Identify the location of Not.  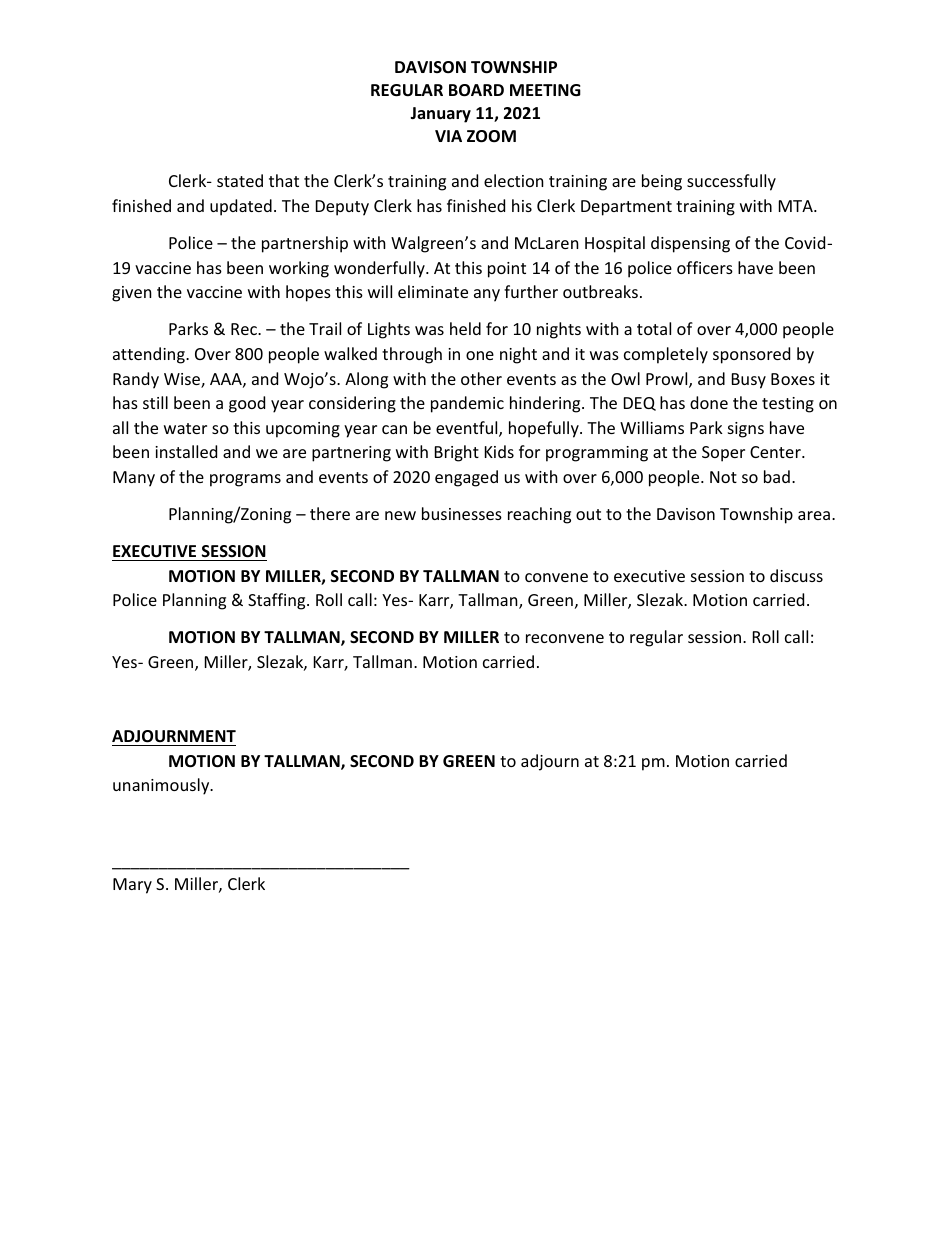
(723, 477).
